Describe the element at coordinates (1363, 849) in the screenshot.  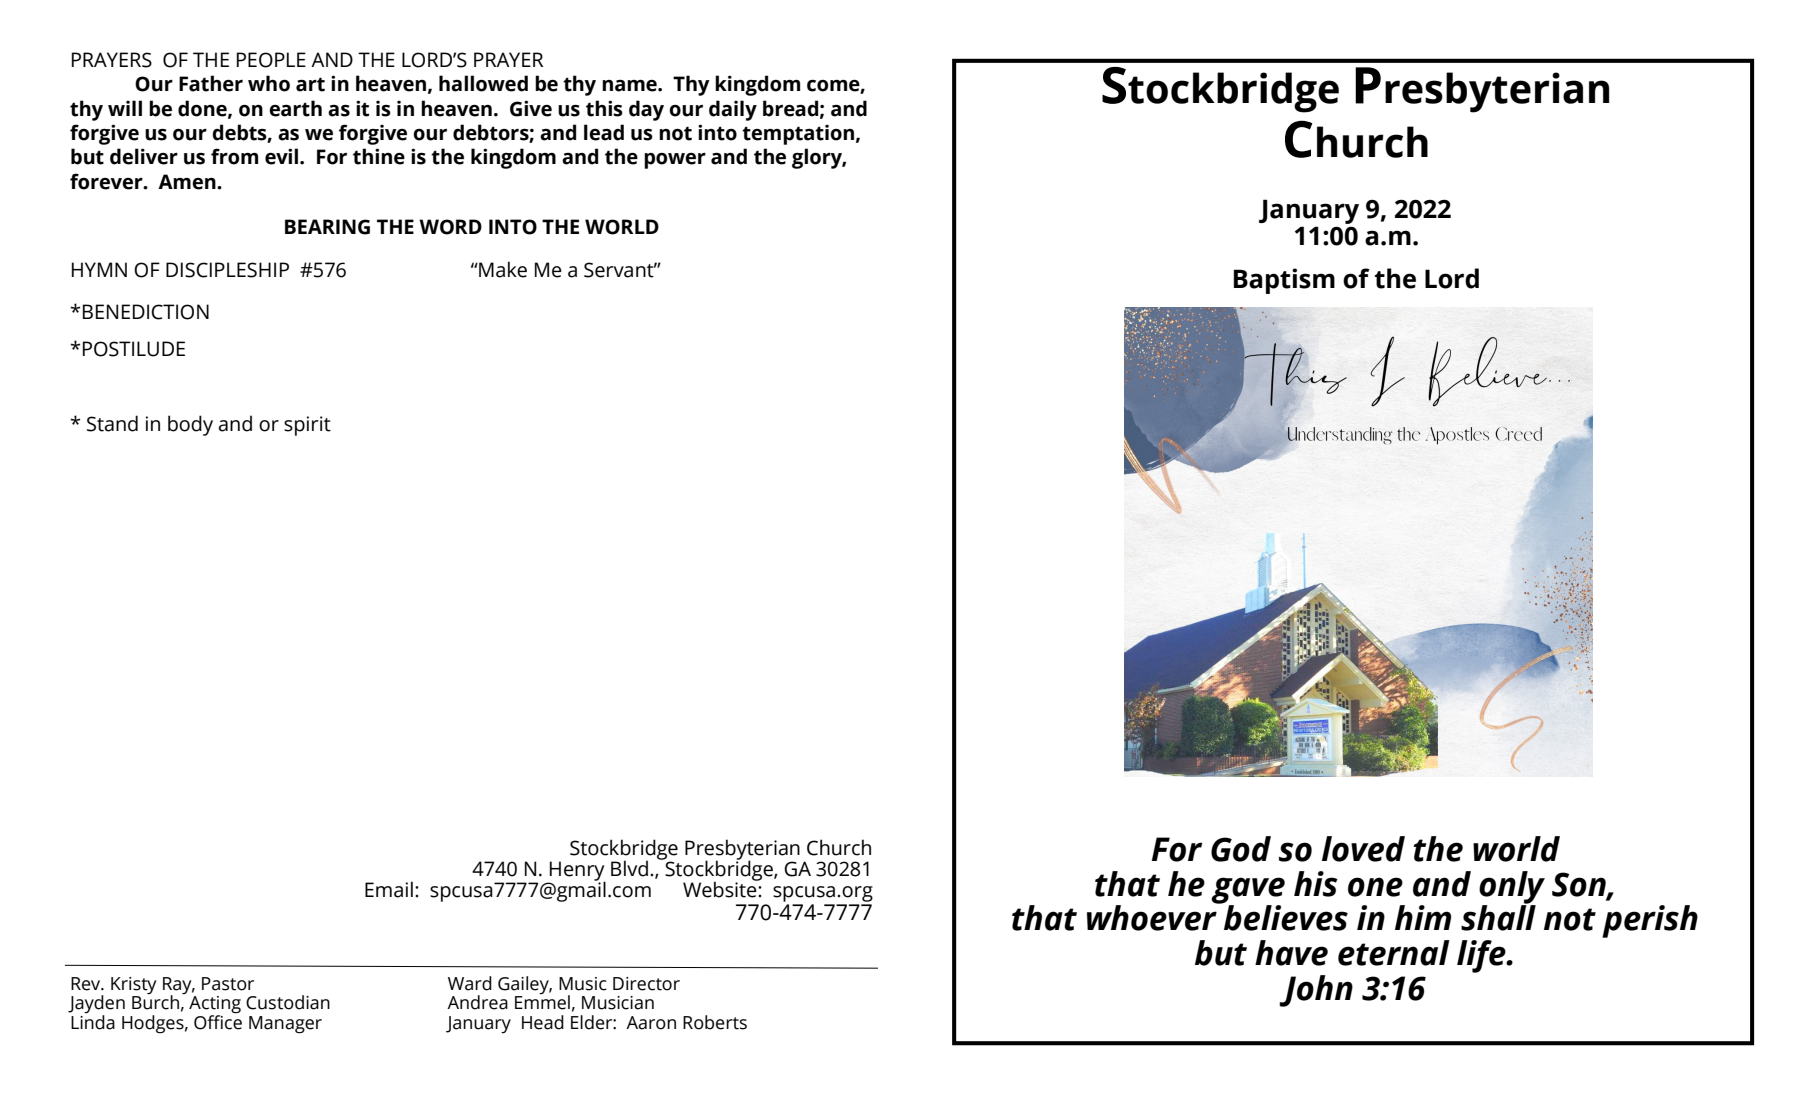
I see `loved` at that location.
